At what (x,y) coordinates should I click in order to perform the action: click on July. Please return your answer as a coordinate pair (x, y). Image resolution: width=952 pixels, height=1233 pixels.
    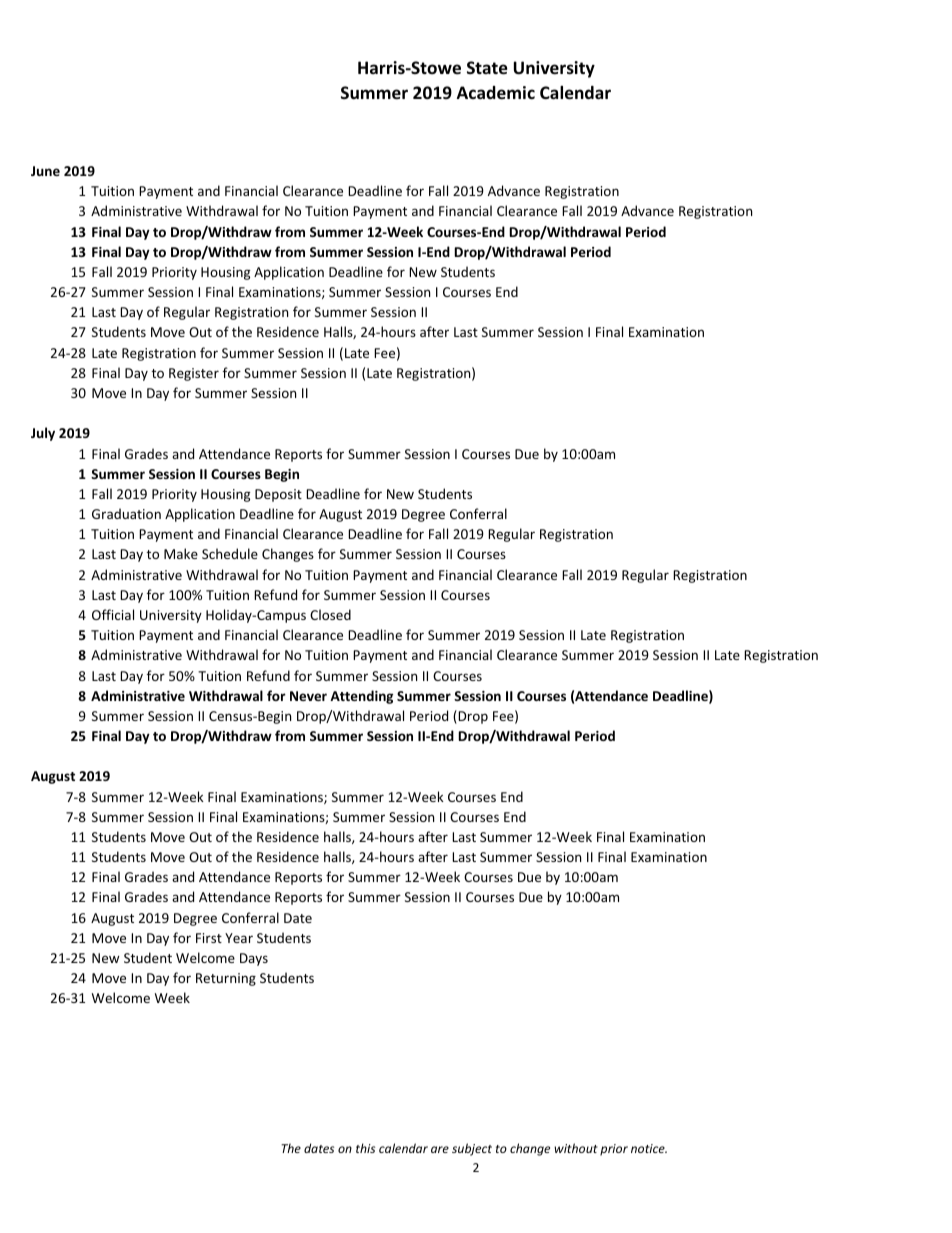
    Looking at the image, I should click on (43, 434).
